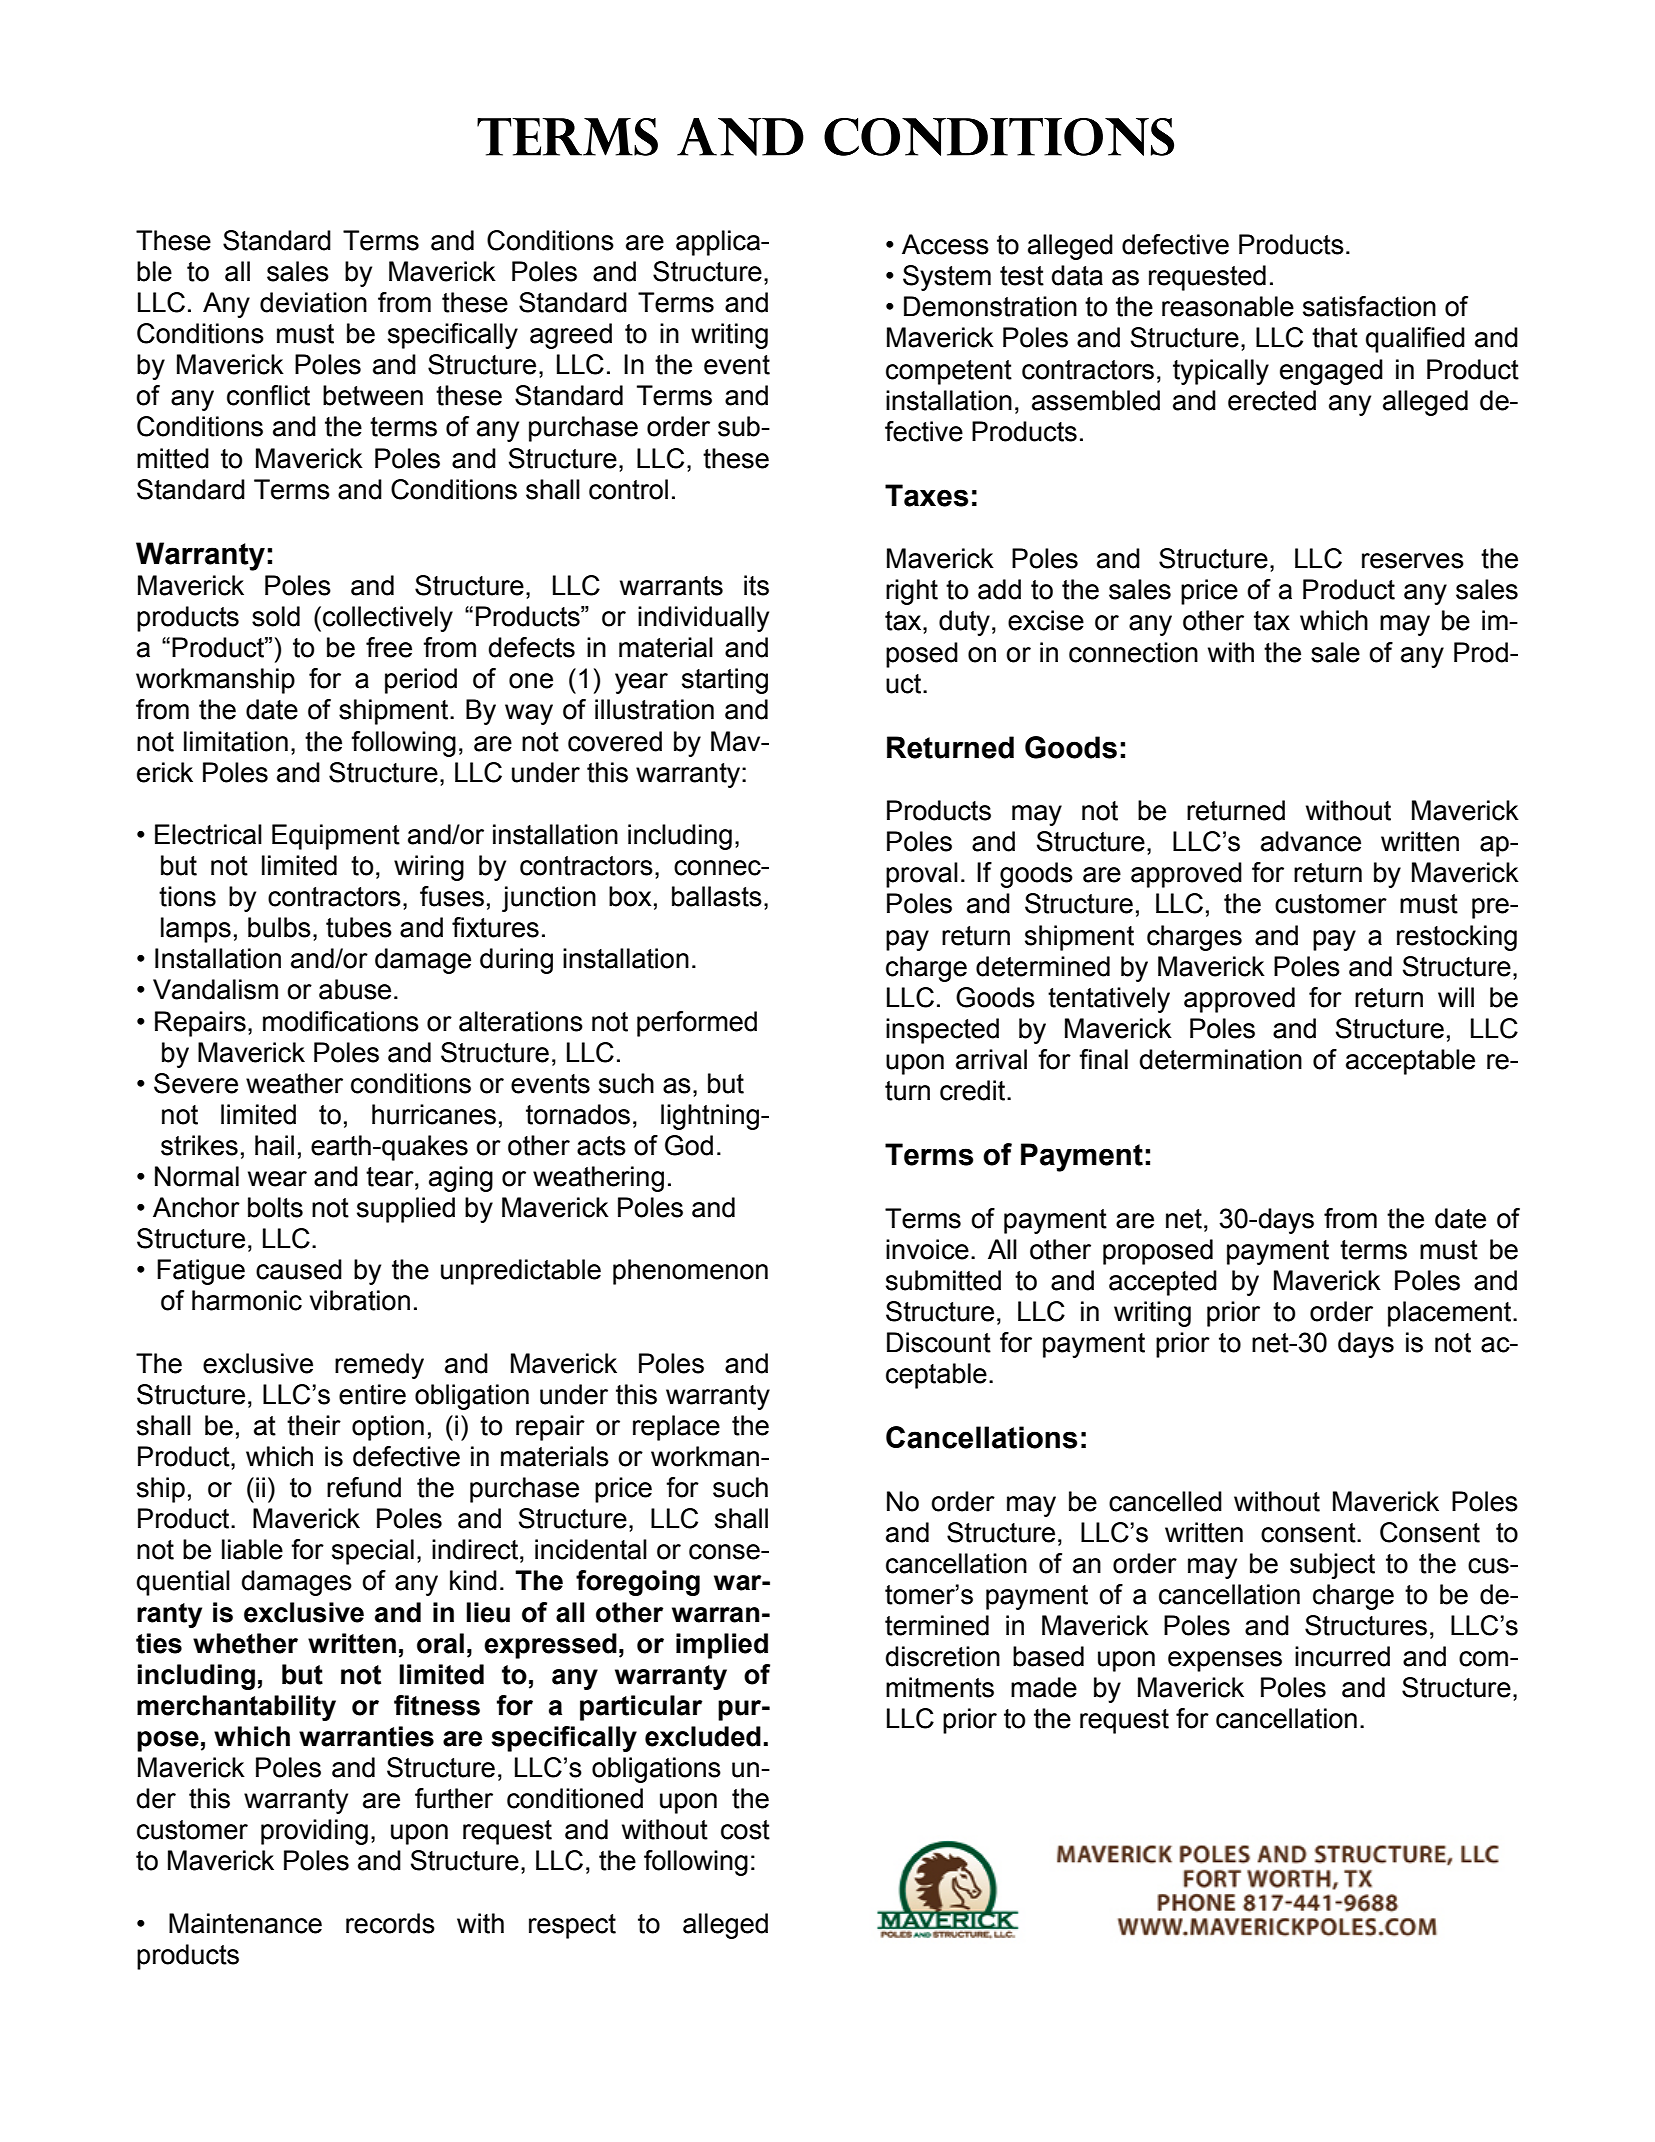  I want to click on cost, so click(745, 1830).
